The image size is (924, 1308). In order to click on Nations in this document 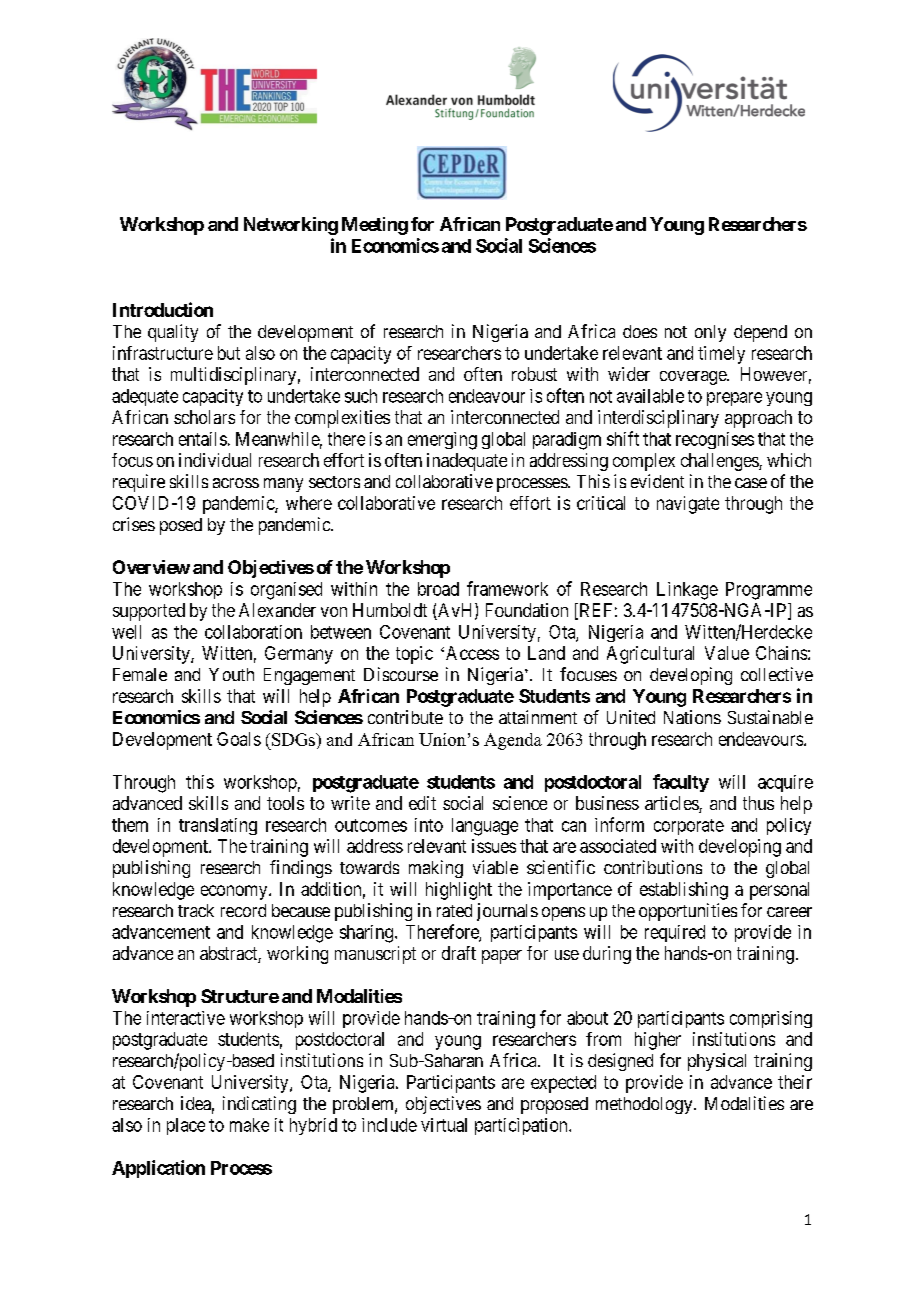, I will do `click(692, 717)`.
